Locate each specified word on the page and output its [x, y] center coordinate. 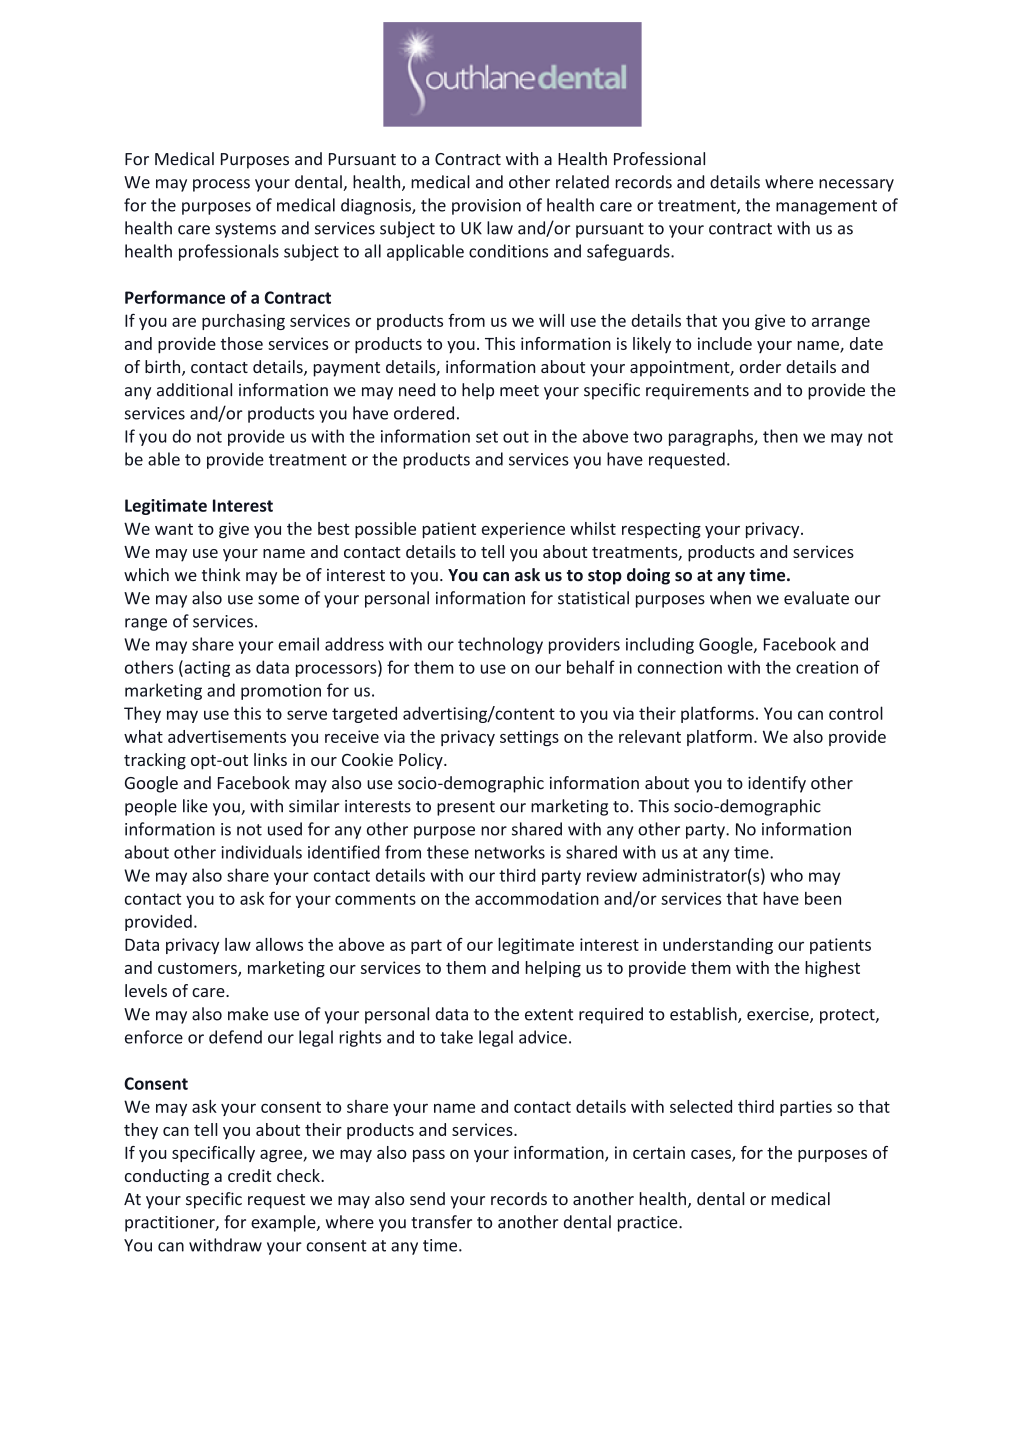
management [826, 207]
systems [245, 230]
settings [529, 738]
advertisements [227, 736]
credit [249, 1175]
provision [486, 207]
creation [827, 667]
